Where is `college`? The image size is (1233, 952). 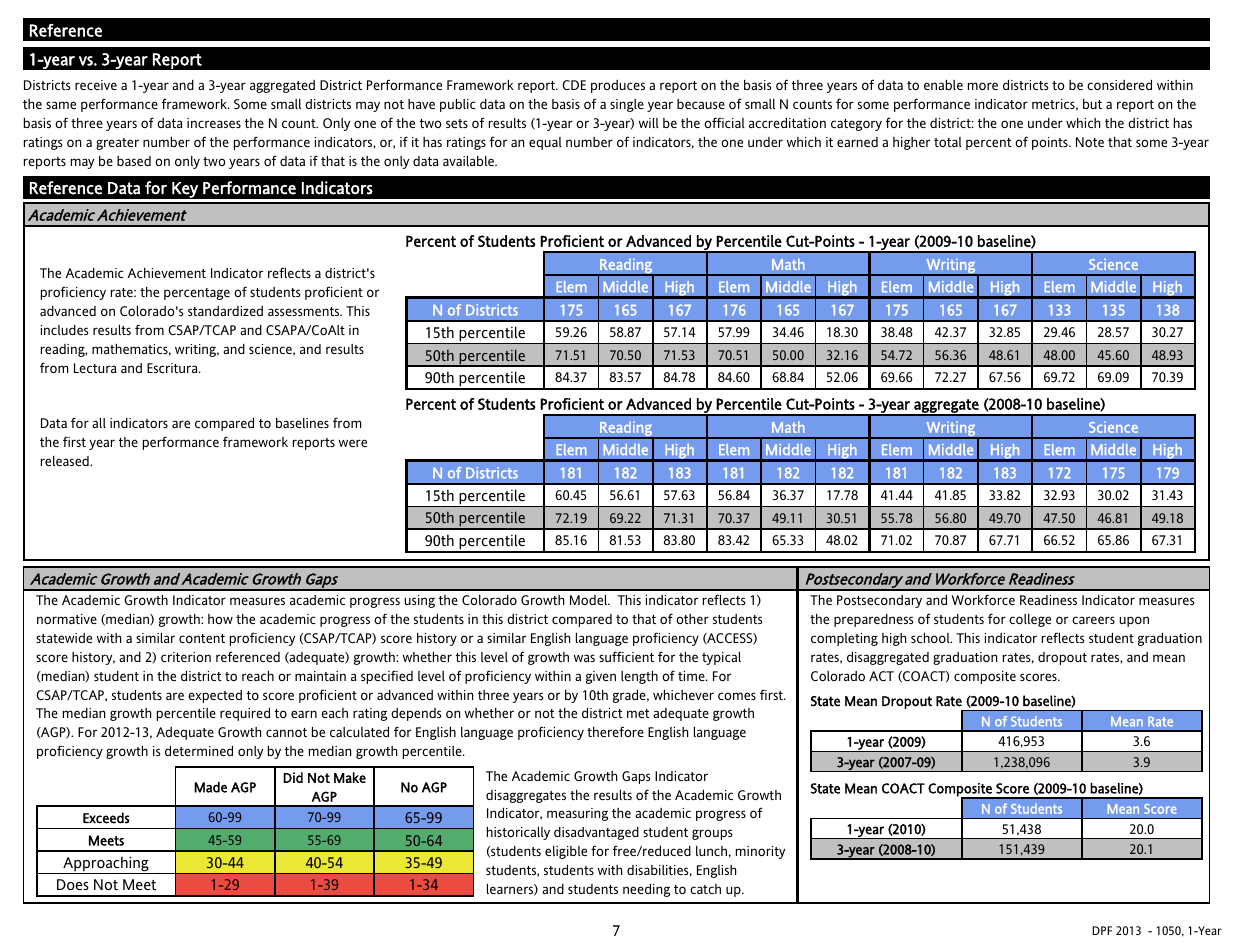
college is located at coordinates (1030, 620).
